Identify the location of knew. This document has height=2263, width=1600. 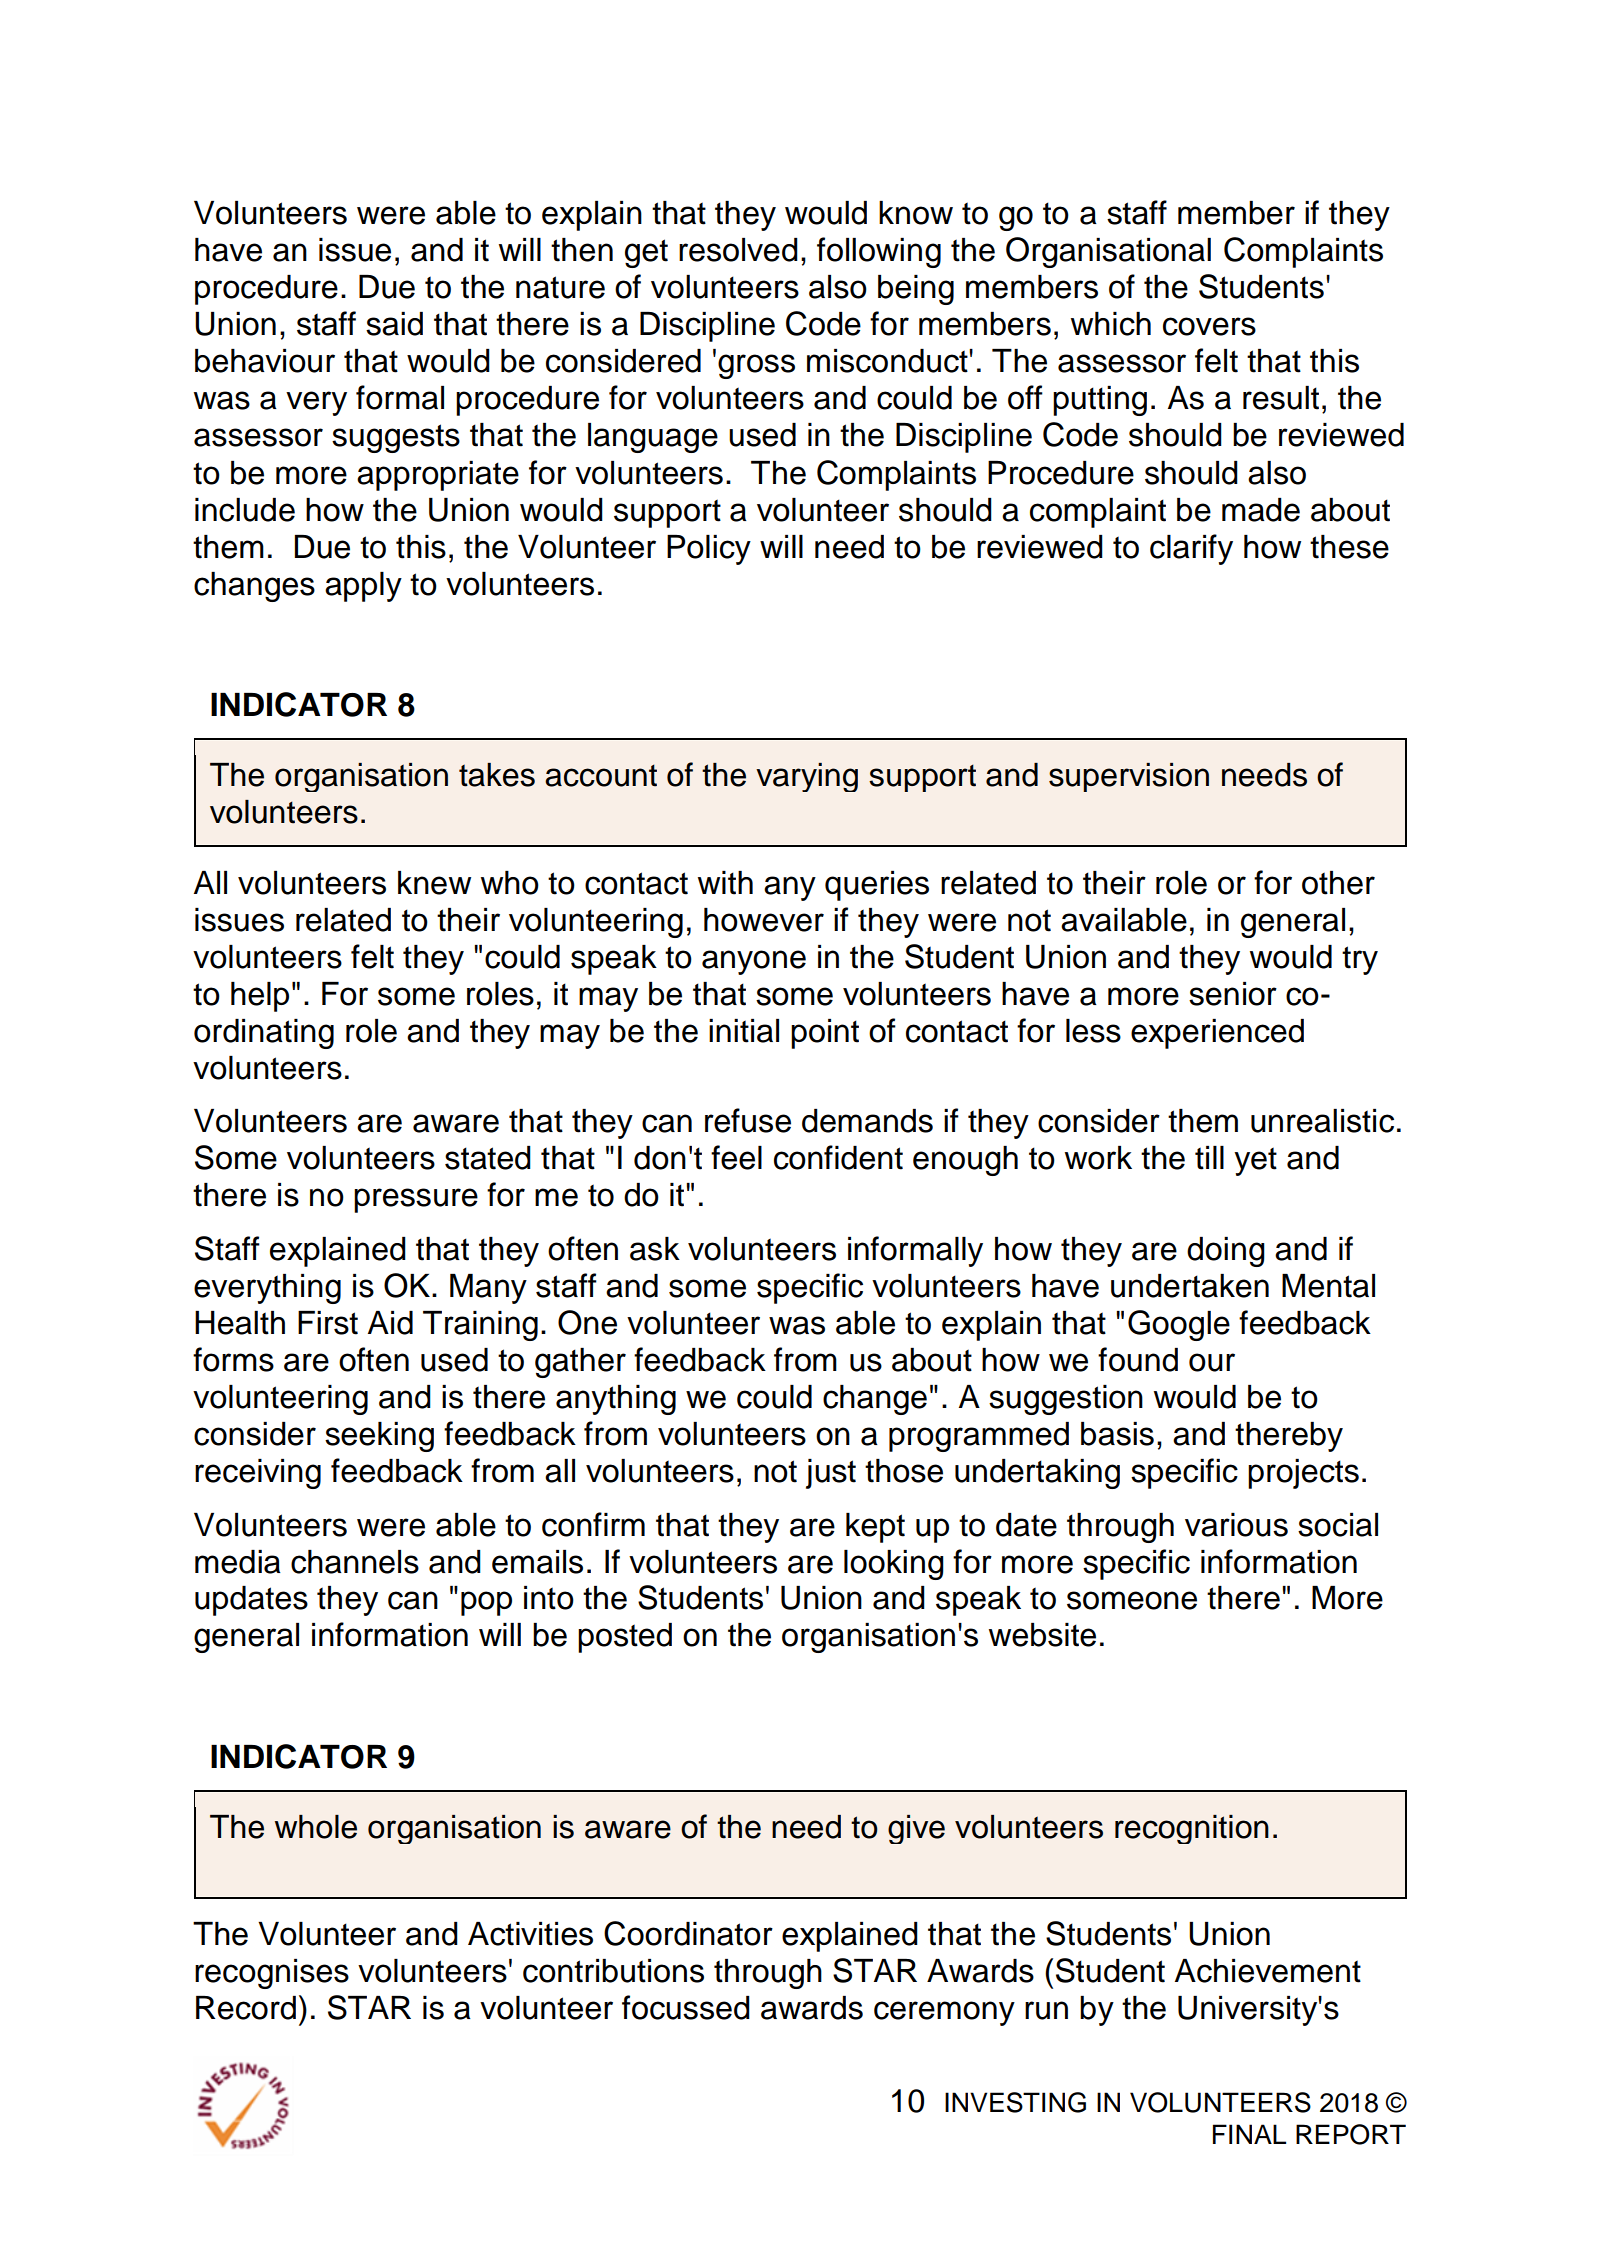
(434, 883).
